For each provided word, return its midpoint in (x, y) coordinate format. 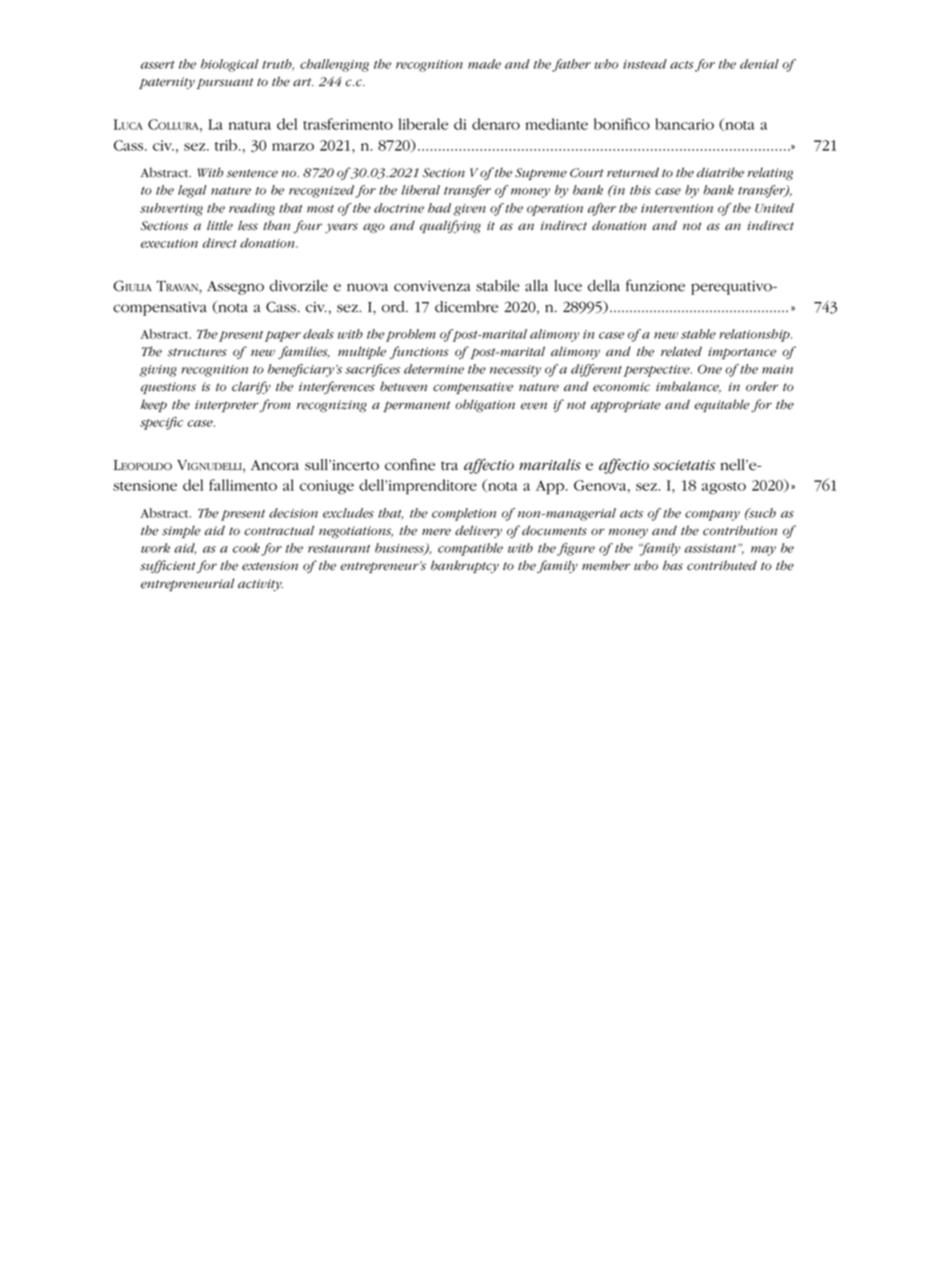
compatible (470, 549)
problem (411, 335)
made (484, 64)
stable (698, 334)
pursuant (225, 83)
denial (759, 64)
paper (283, 336)
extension (270, 566)
